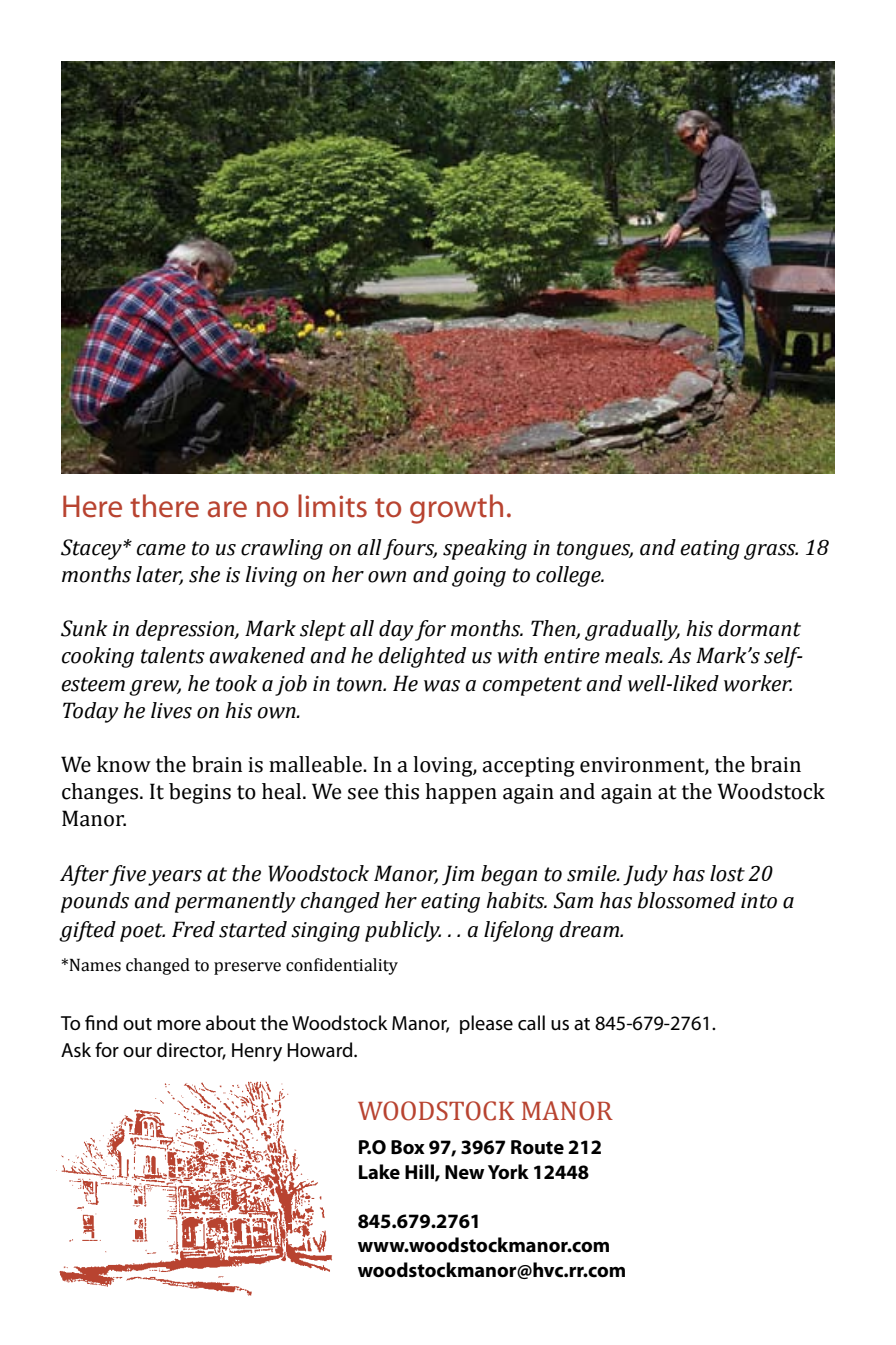 The height and width of the page is (1345, 896). I want to click on publicly, so click(403, 931).
